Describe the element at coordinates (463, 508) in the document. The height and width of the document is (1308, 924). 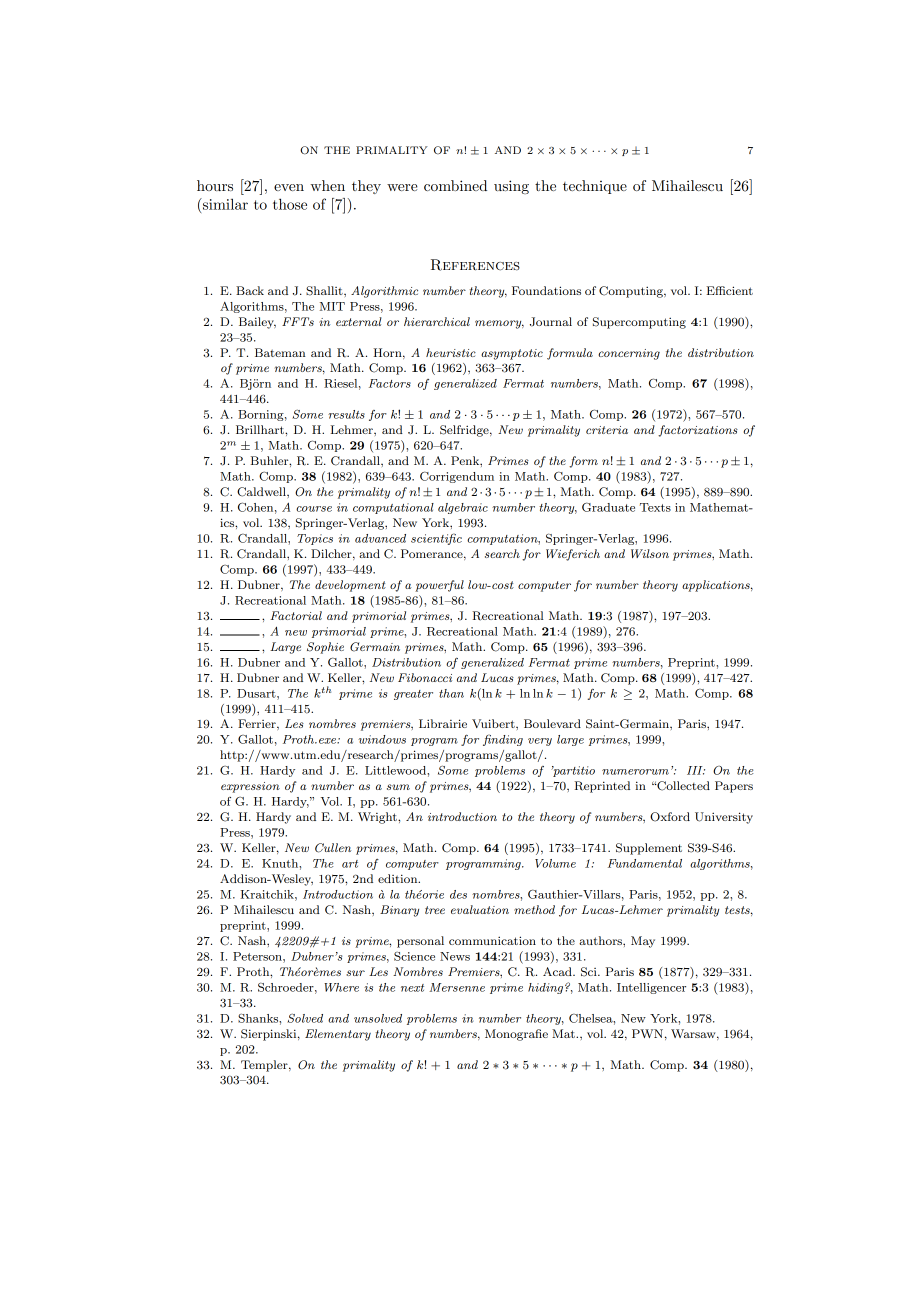
I see `algebraic` at that location.
